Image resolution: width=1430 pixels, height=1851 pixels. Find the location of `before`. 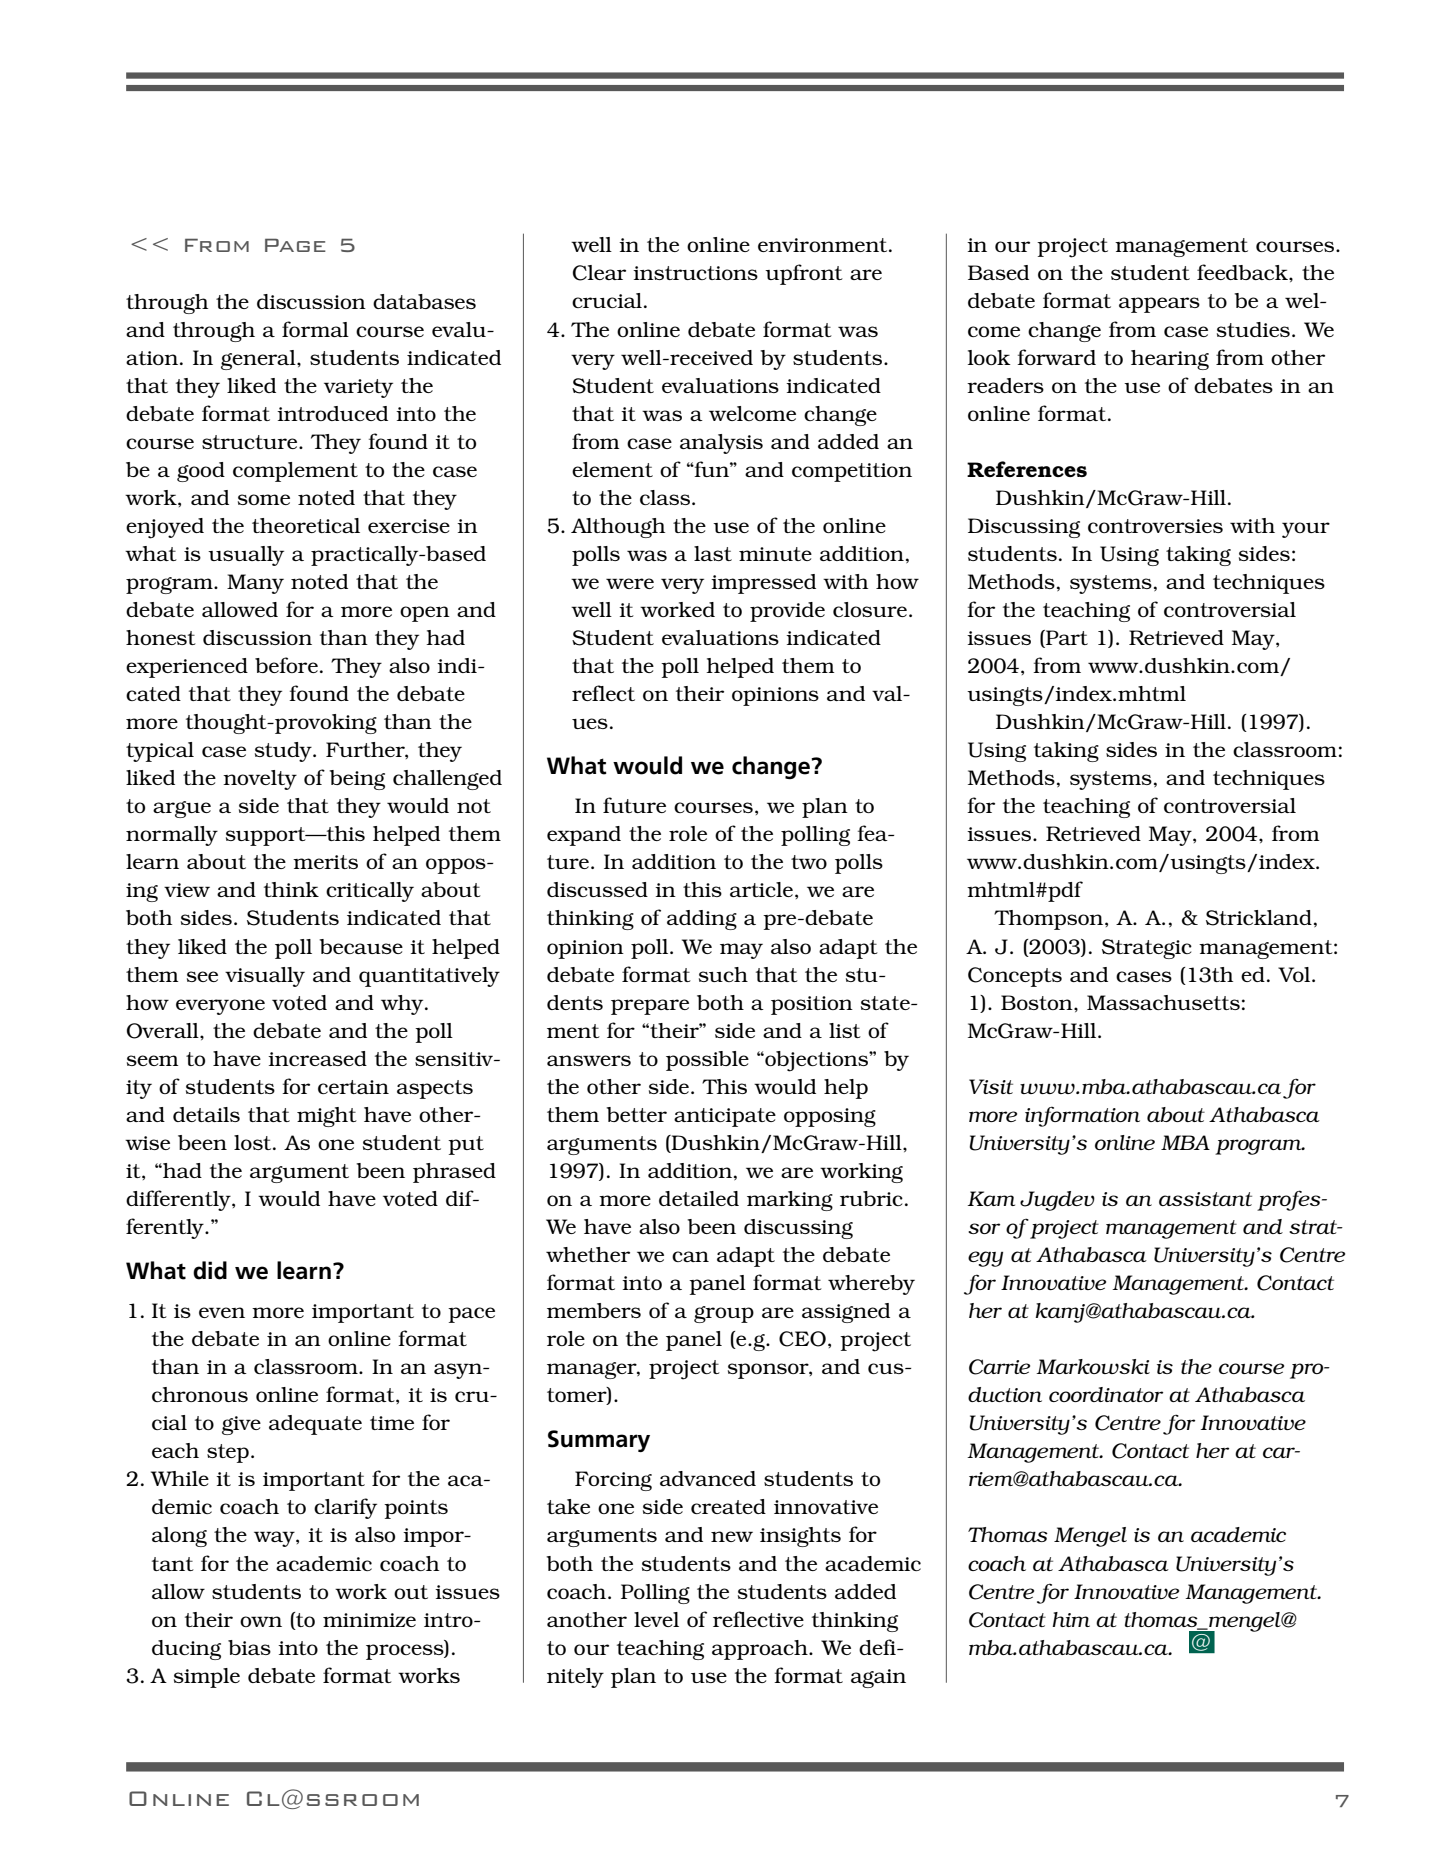

before is located at coordinates (286, 665).
